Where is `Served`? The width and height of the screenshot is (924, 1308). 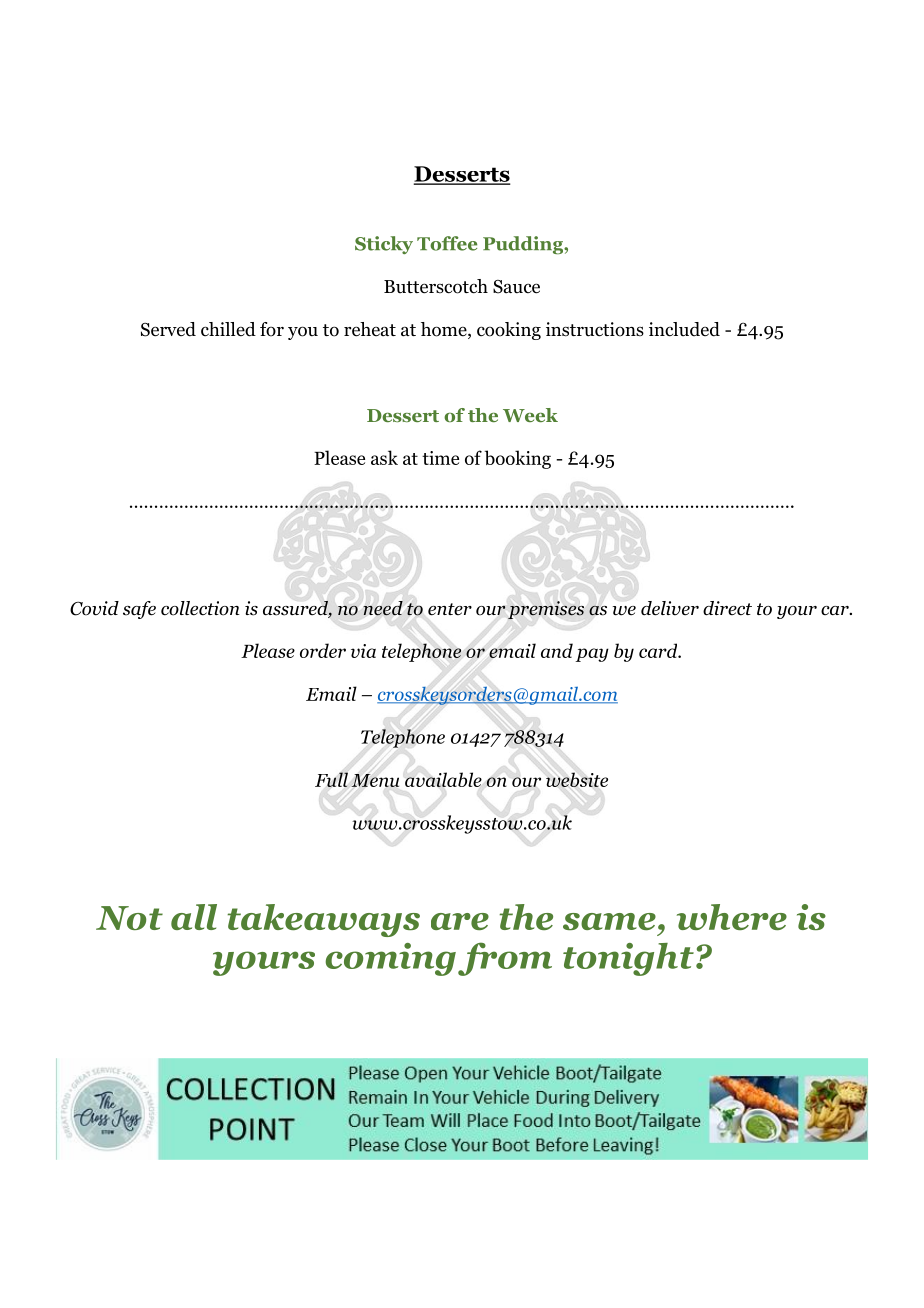 Served is located at coordinates (168, 329).
